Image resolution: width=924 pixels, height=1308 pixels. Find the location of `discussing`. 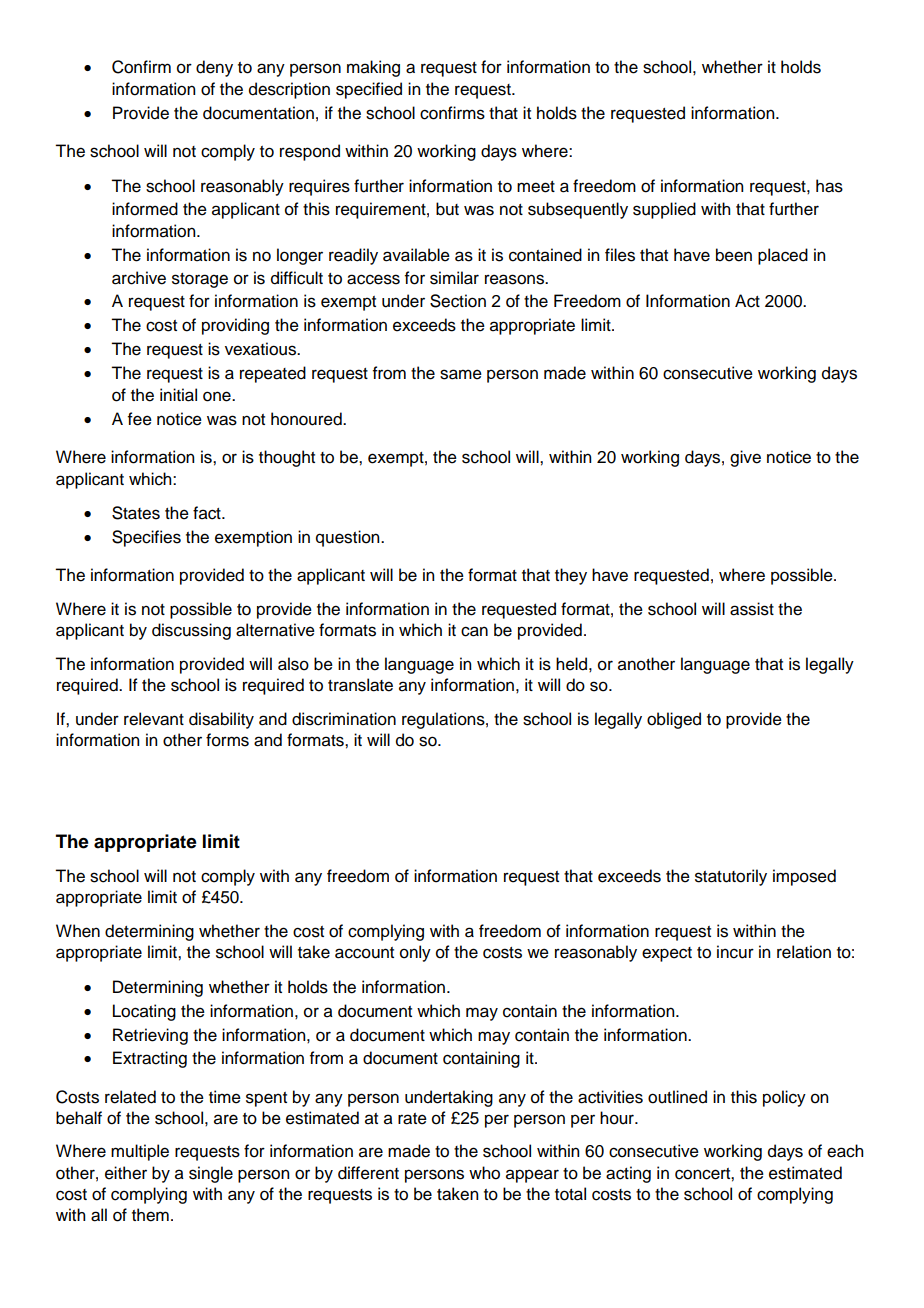

discussing is located at coordinates (191, 631).
